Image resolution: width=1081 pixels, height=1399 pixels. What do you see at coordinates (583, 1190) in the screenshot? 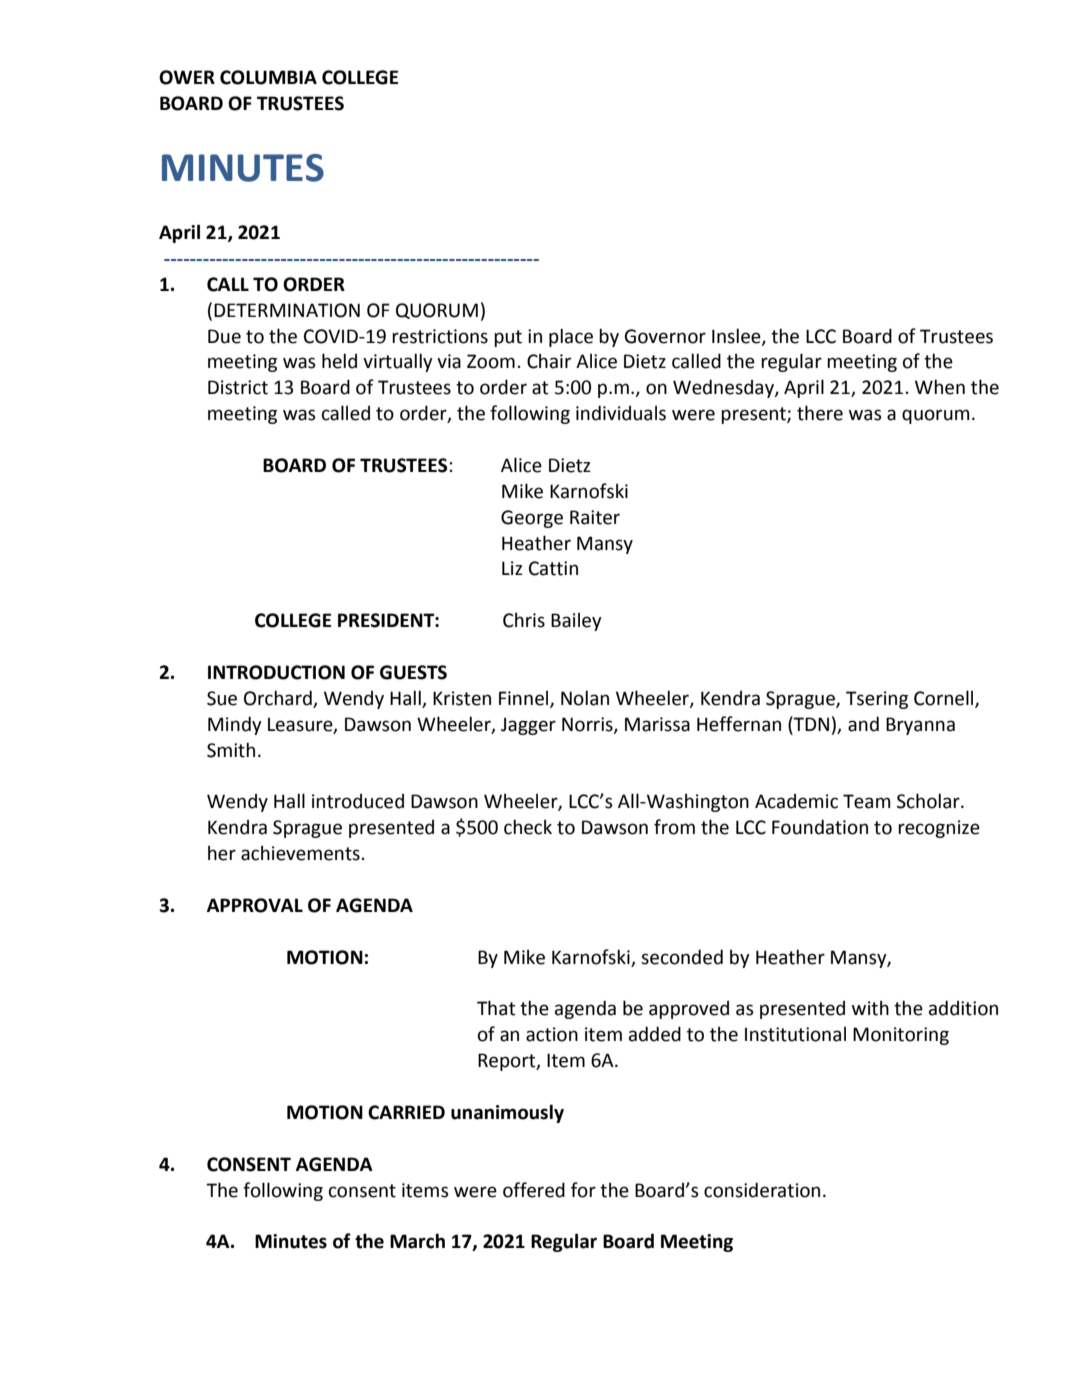
I see `for` at bounding box center [583, 1190].
